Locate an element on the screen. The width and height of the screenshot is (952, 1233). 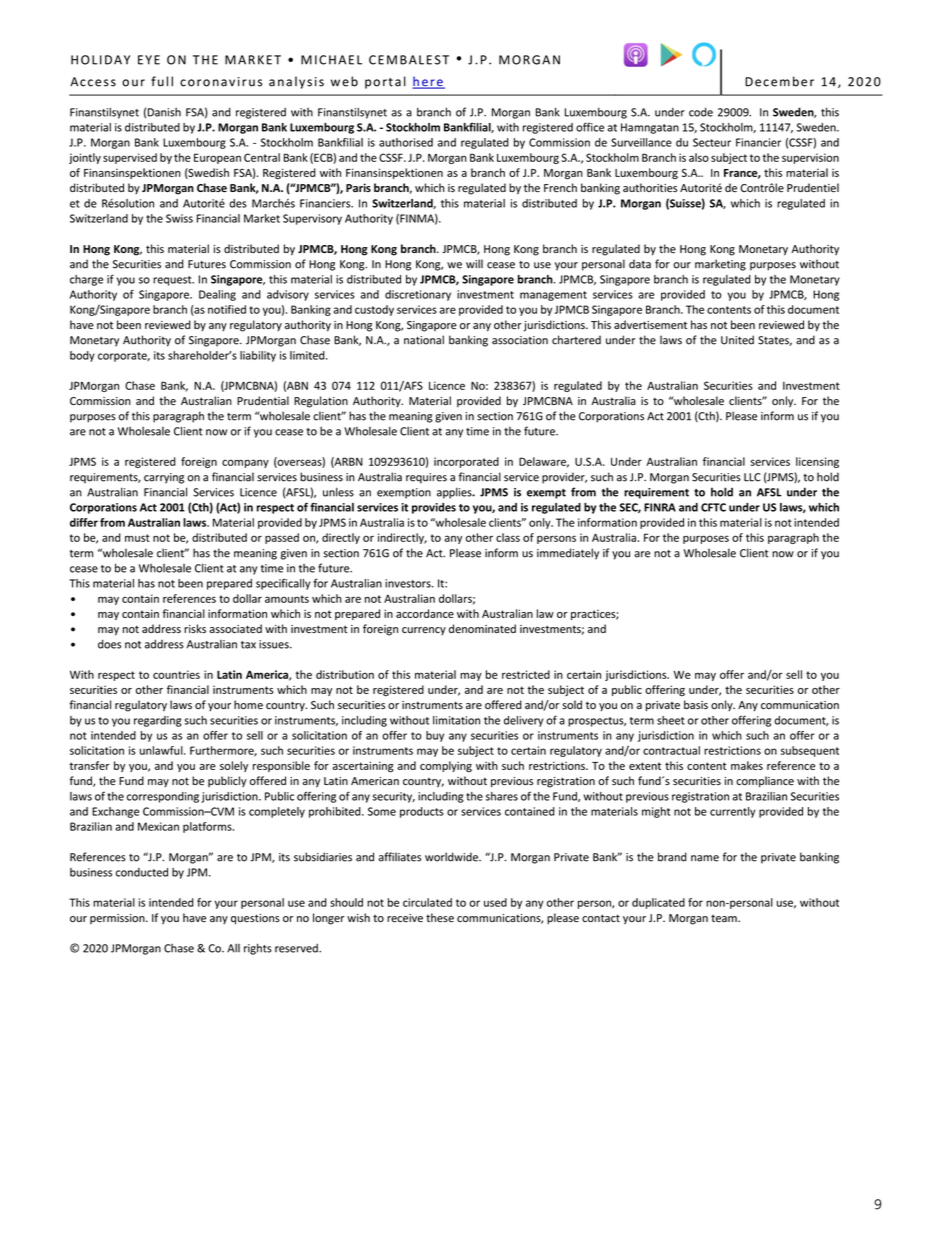
provides is located at coordinates (434, 508).
